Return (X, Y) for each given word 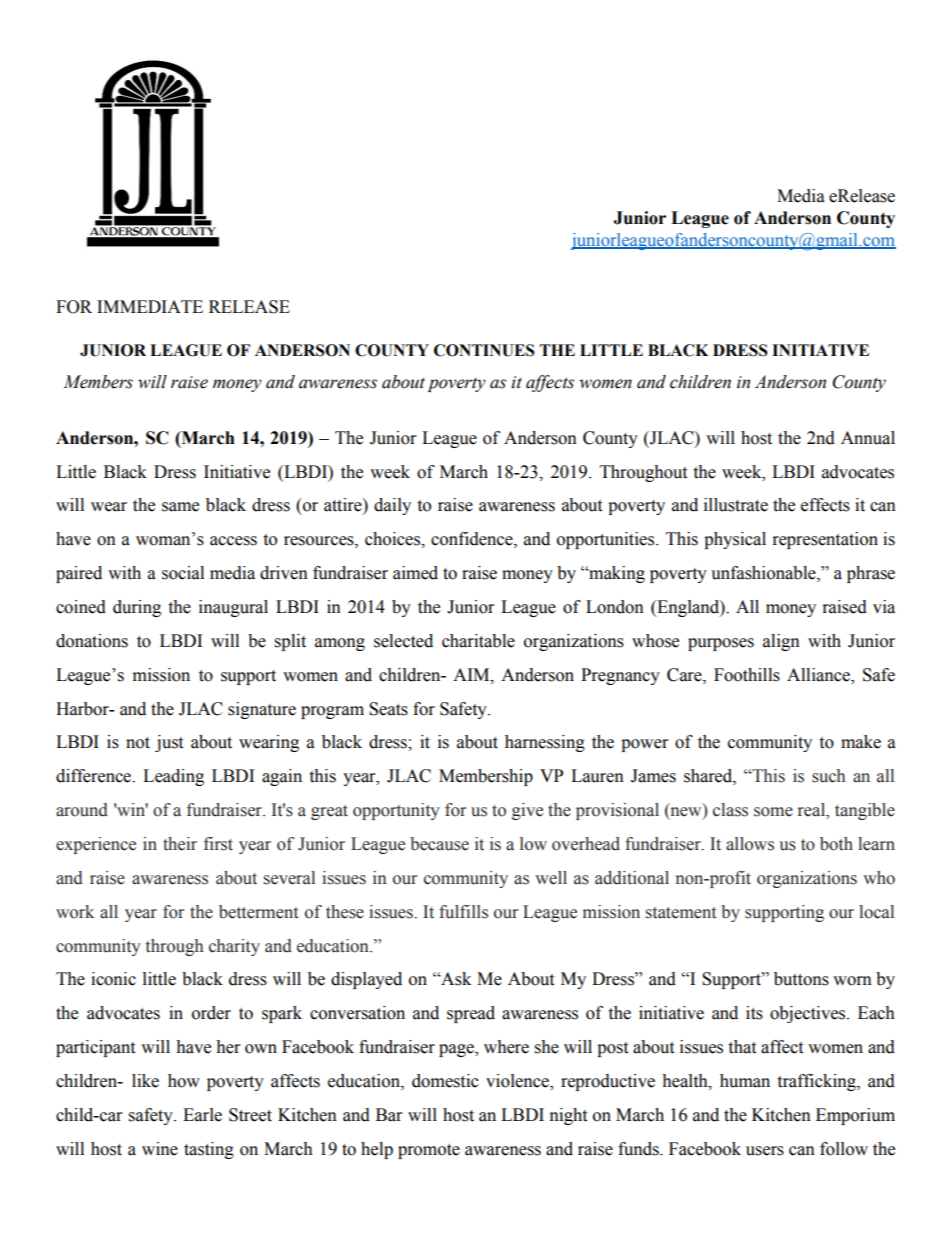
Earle (202, 1115)
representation (825, 540)
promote (429, 1151)
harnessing (545, 743)
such (828, 776)
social (183, 573)
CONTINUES (484, 350)
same (180, 507)
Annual (868, 438)
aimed (415, 573)
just (169, 743)
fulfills (463, 912)
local (876, 912)
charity (234, 947)
